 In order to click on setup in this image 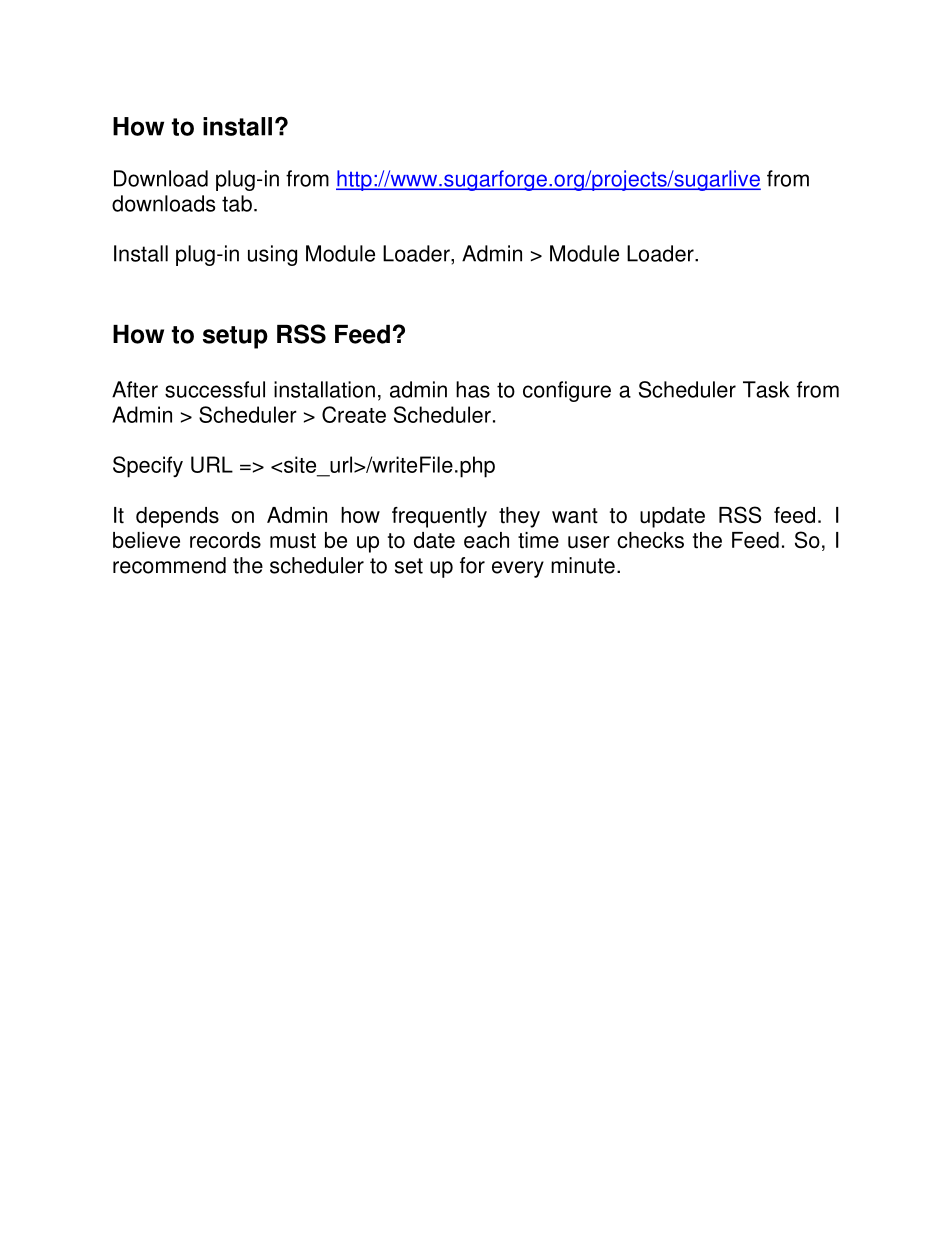, I will do `click(235, 337)`.
